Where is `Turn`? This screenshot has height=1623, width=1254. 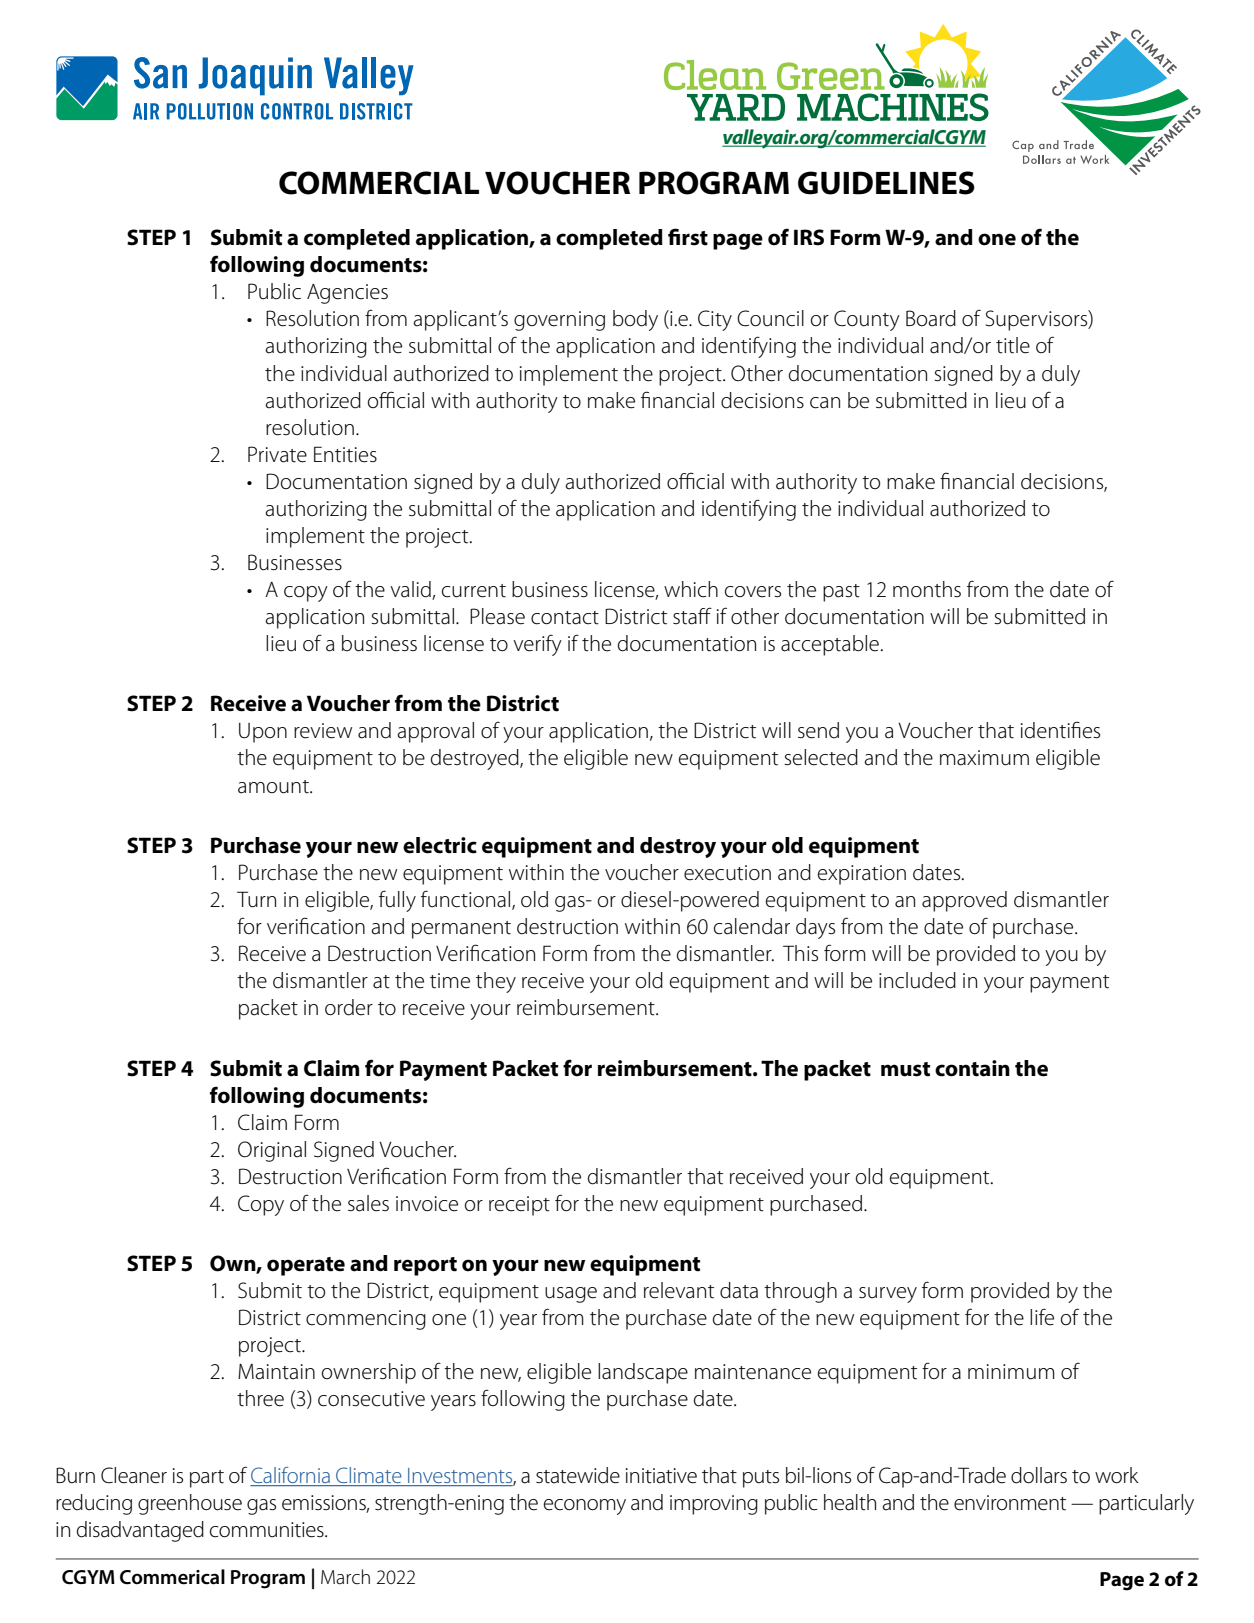 Turn is located at coordinates (256, 899).
